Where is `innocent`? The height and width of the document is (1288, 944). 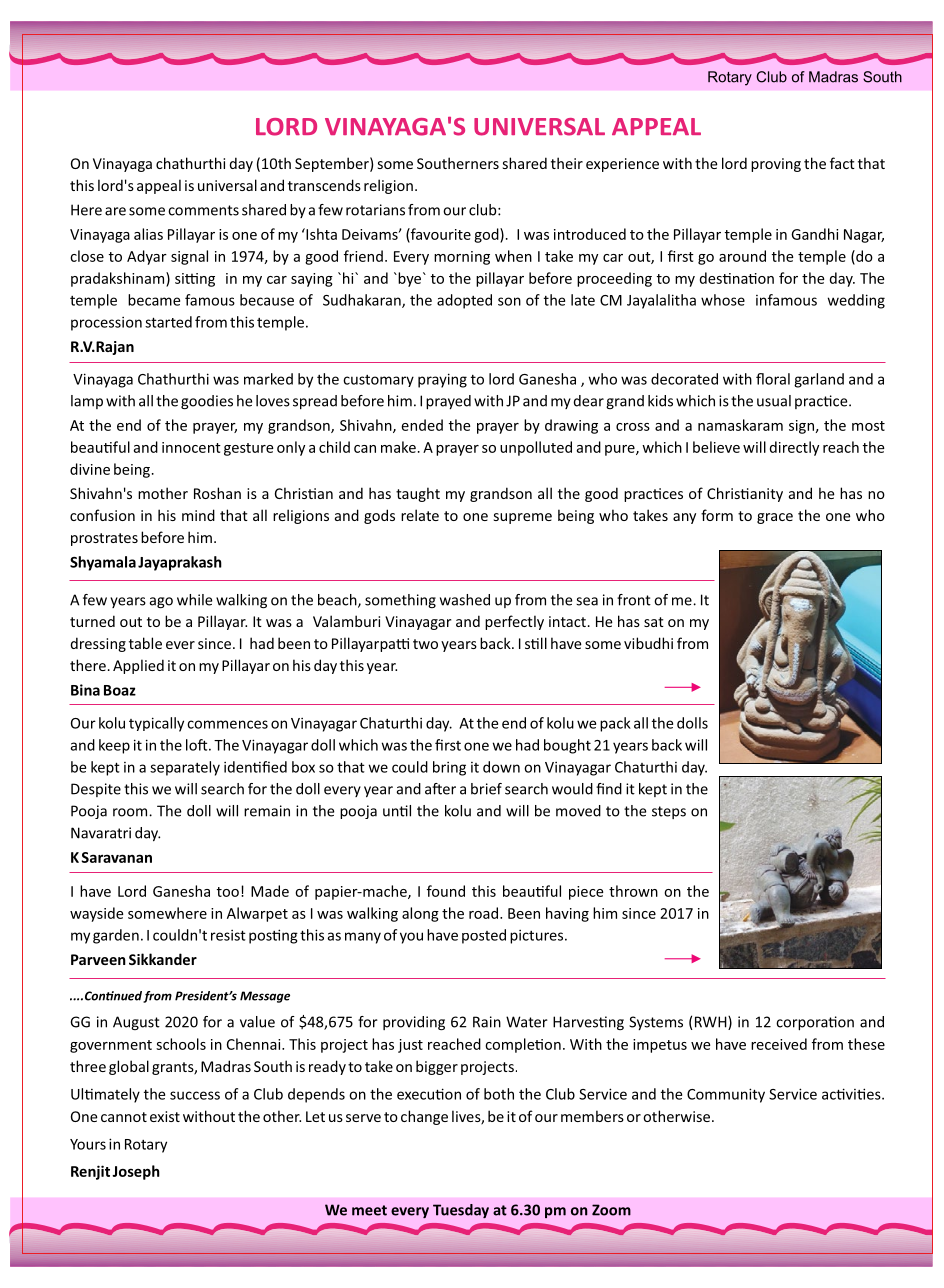 innocent is located at coordinates (191, 447).
